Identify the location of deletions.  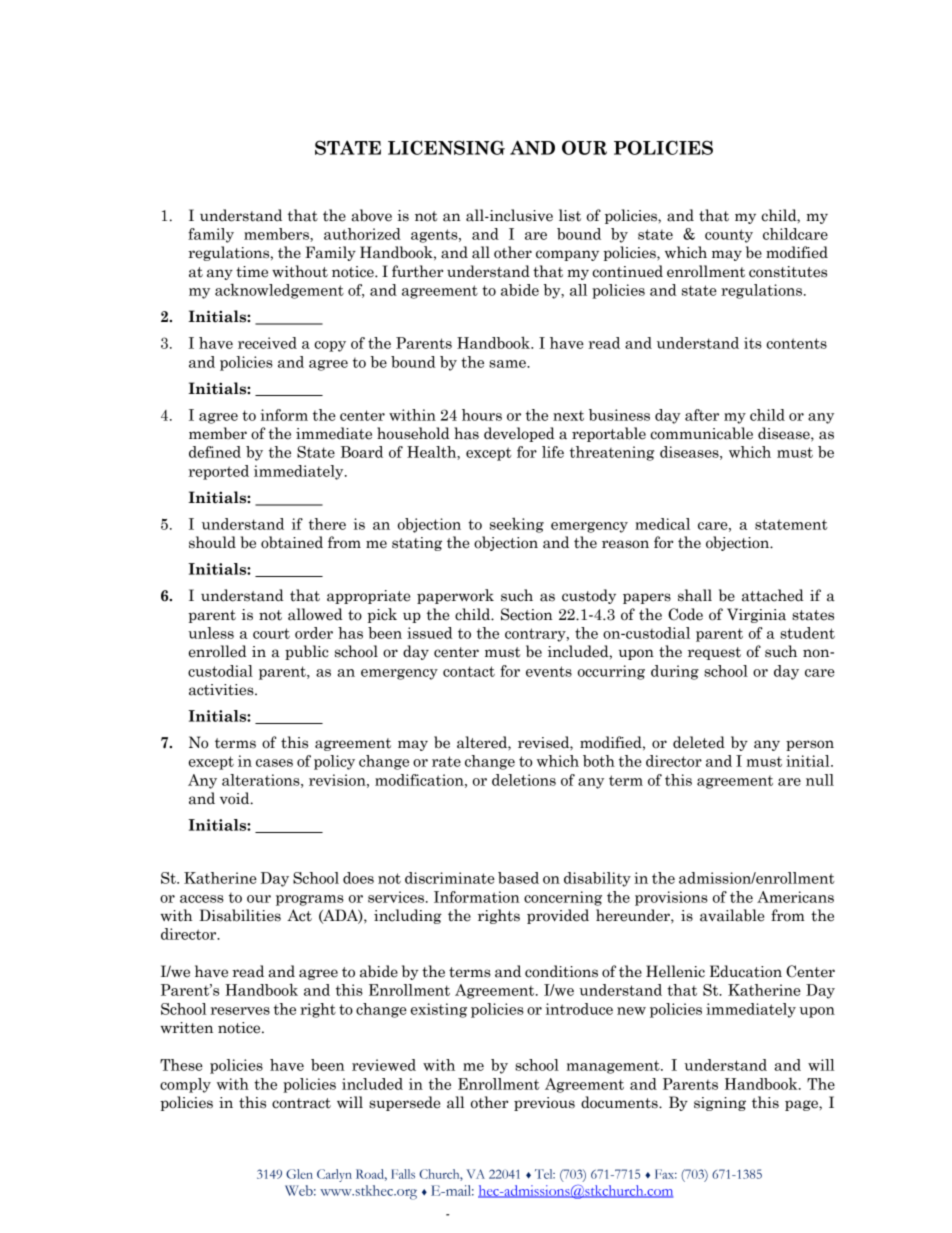
(524, 780).
